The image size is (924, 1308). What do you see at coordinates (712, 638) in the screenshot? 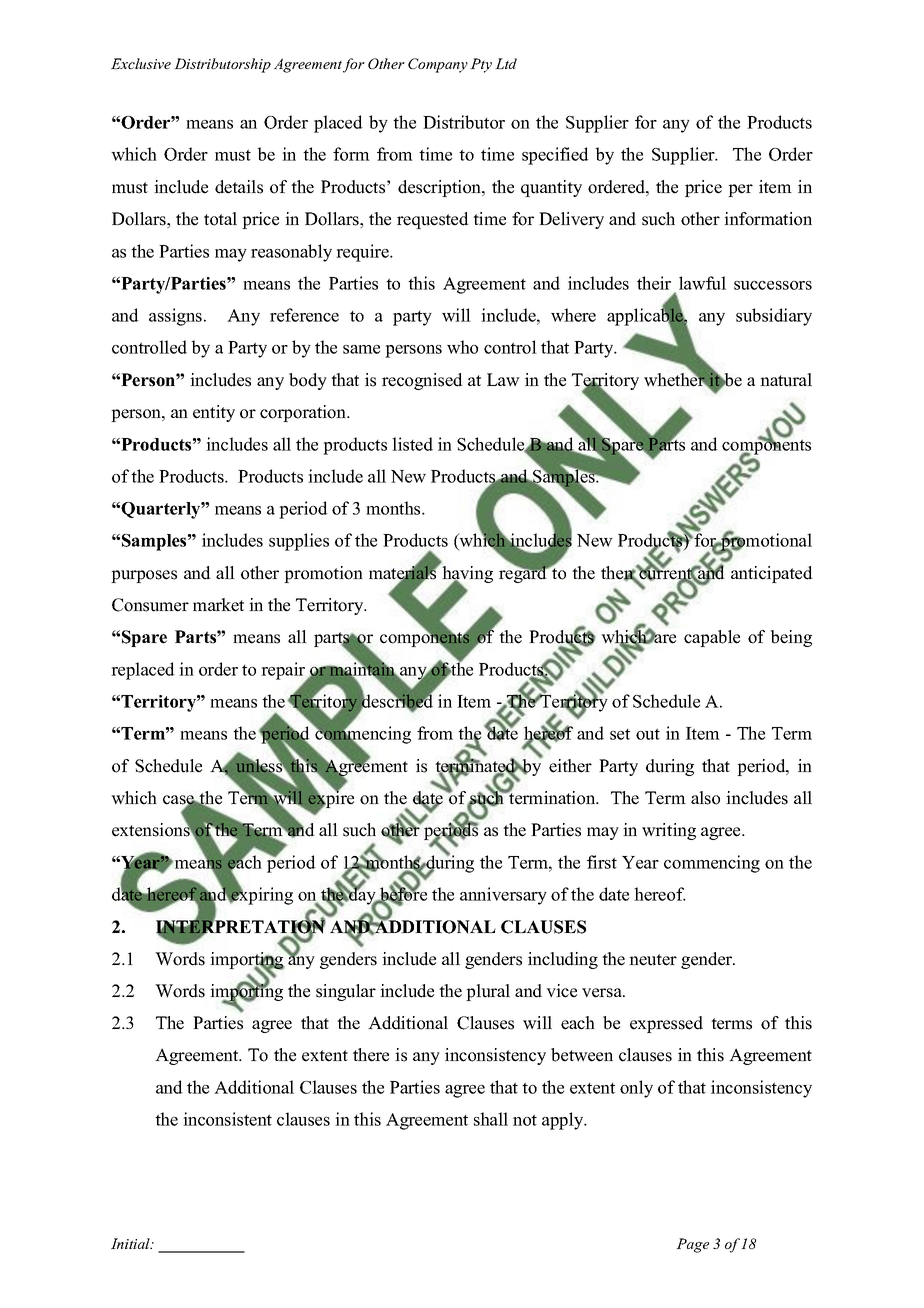
I see `capable` at bounding box center [712, 638].
